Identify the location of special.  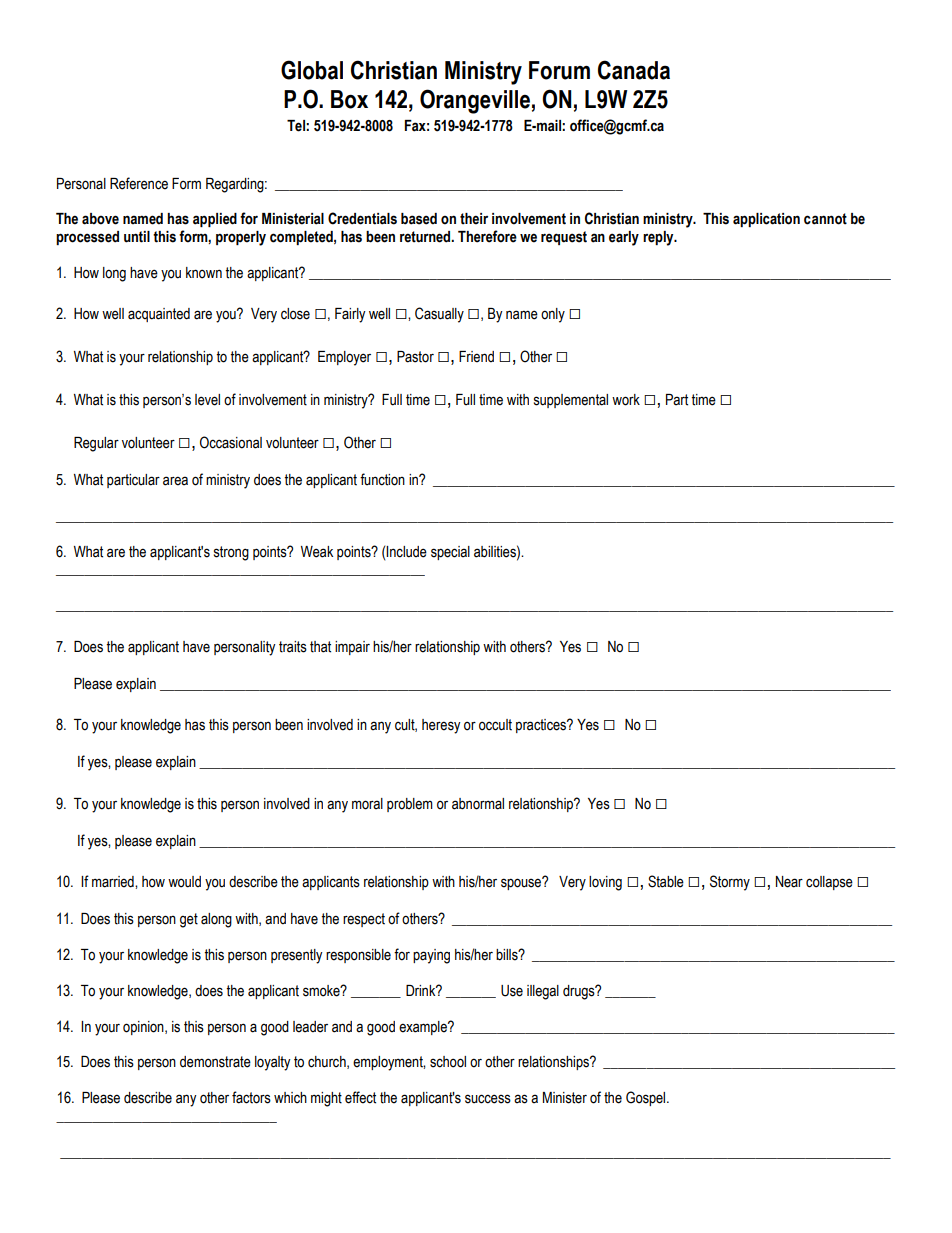
(450, 553).
